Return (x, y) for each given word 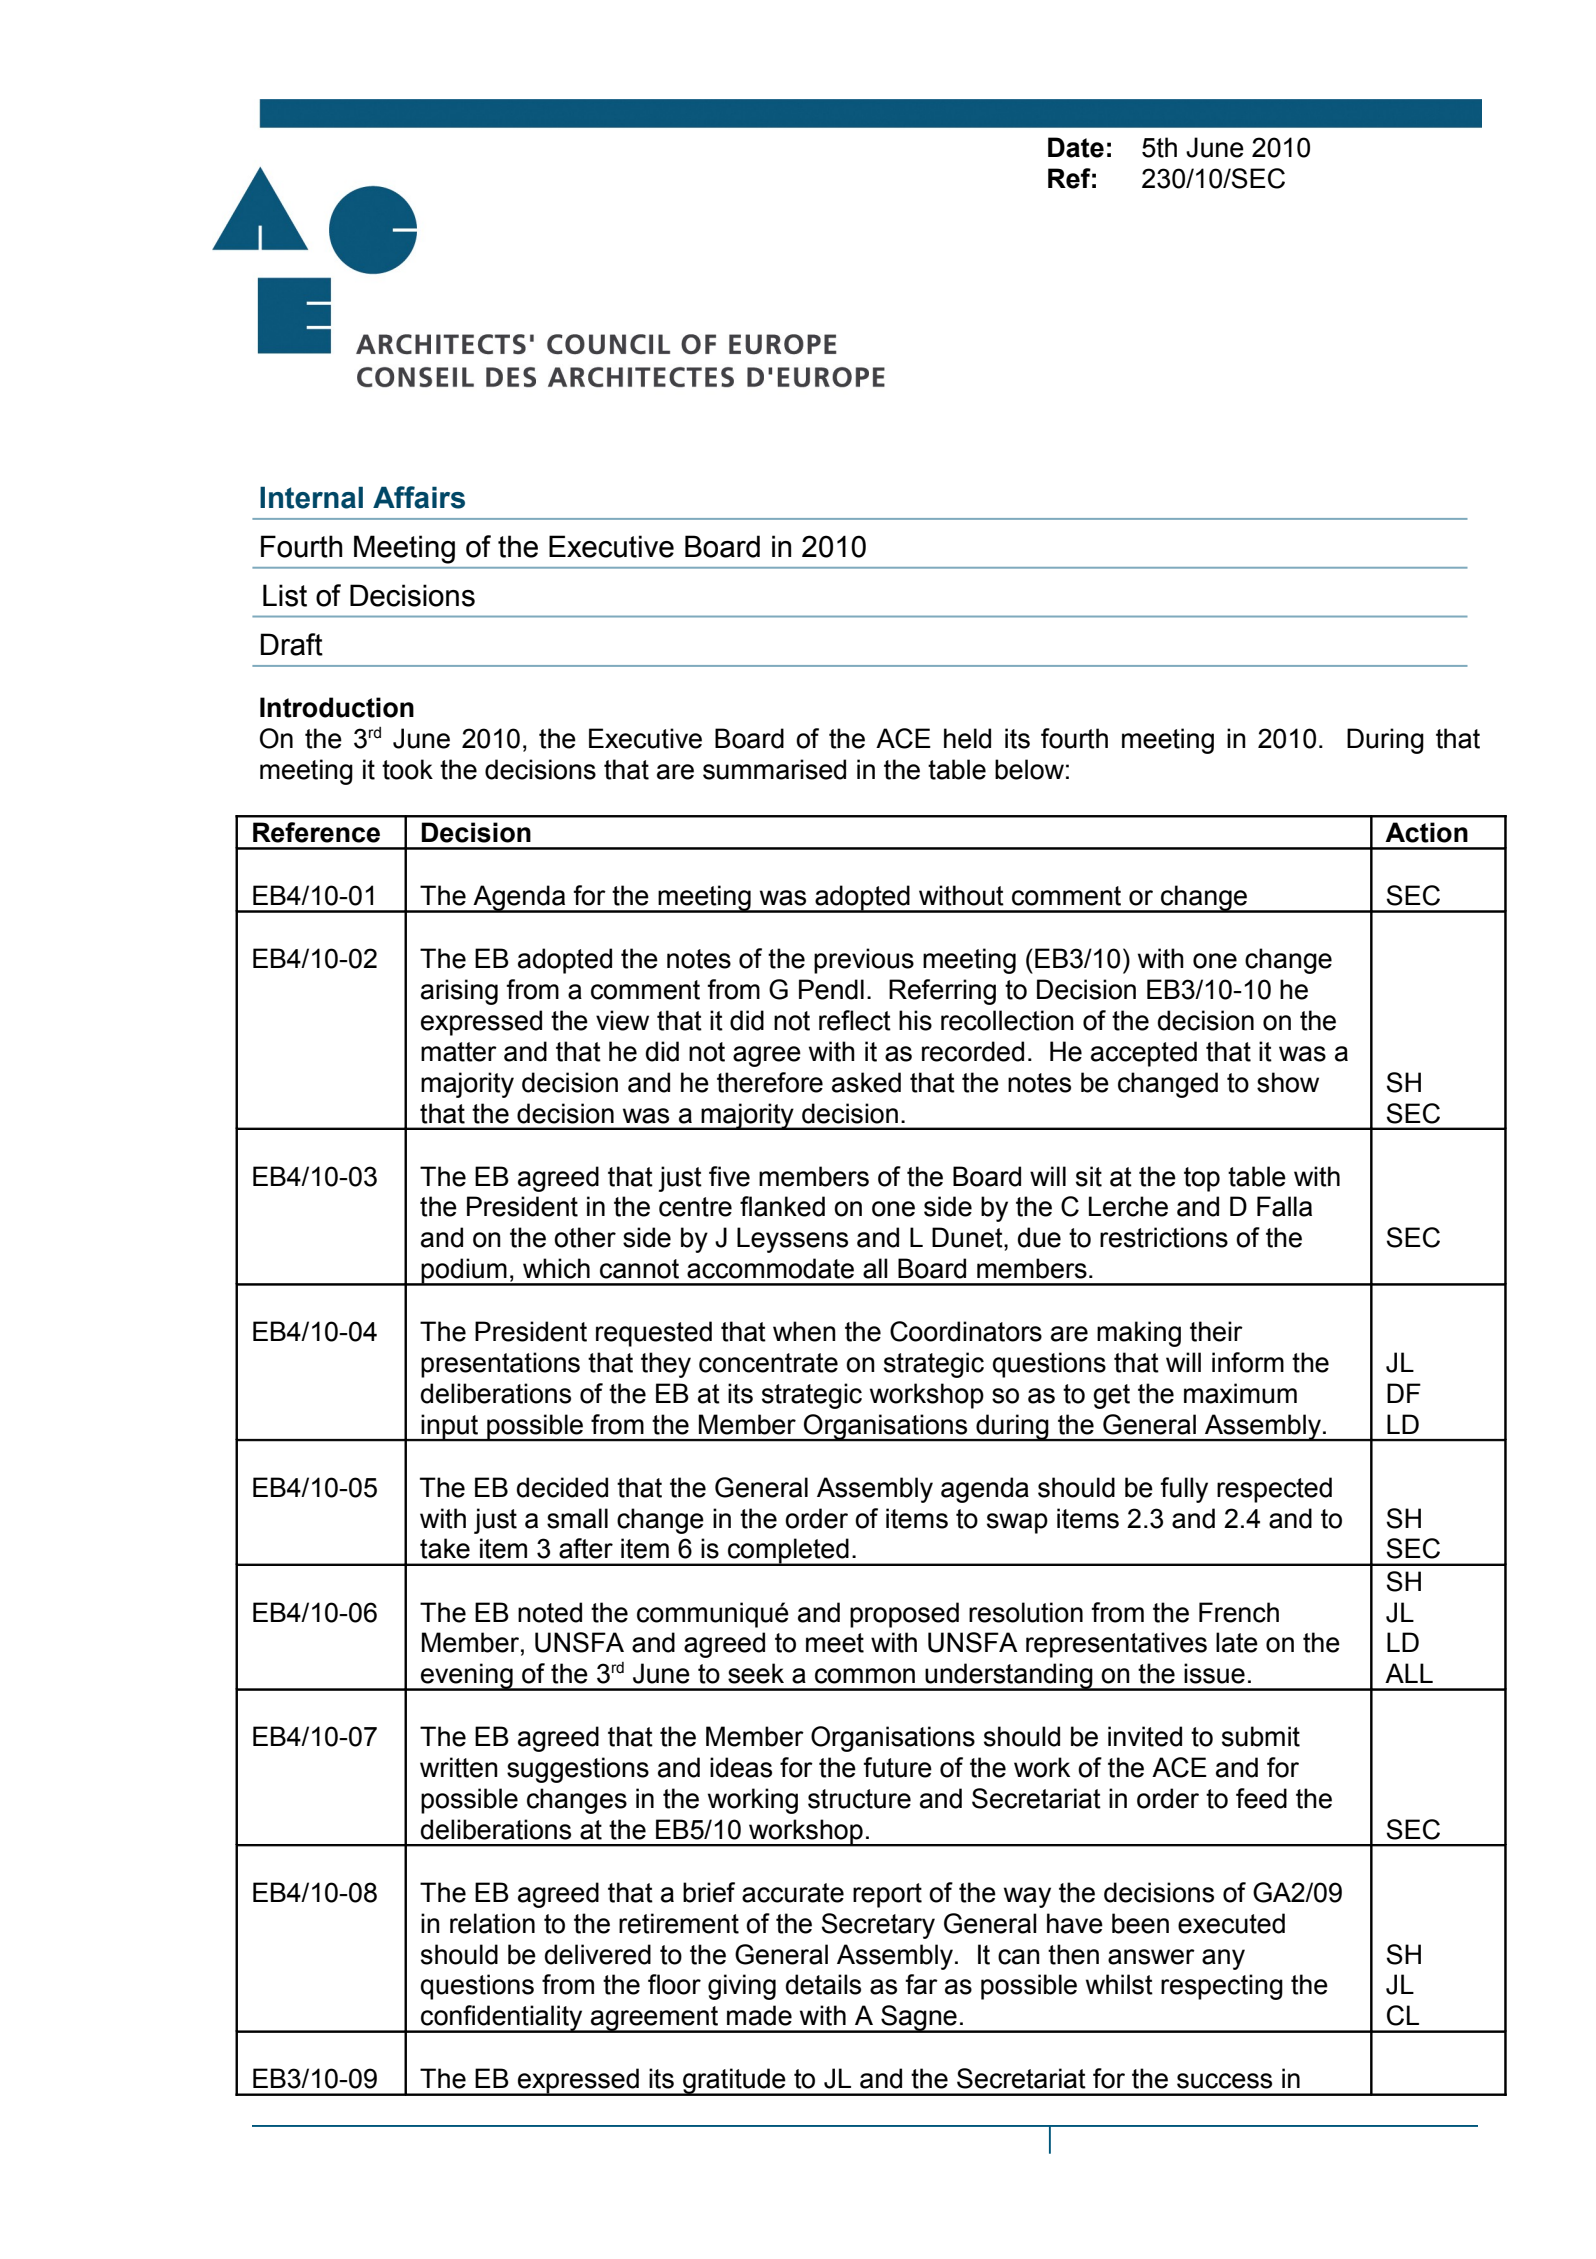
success (1224, 2081)
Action (1426, 832)
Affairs (419, 497)
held (967, 738)
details (823, 1984)
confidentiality (502, 2019)
